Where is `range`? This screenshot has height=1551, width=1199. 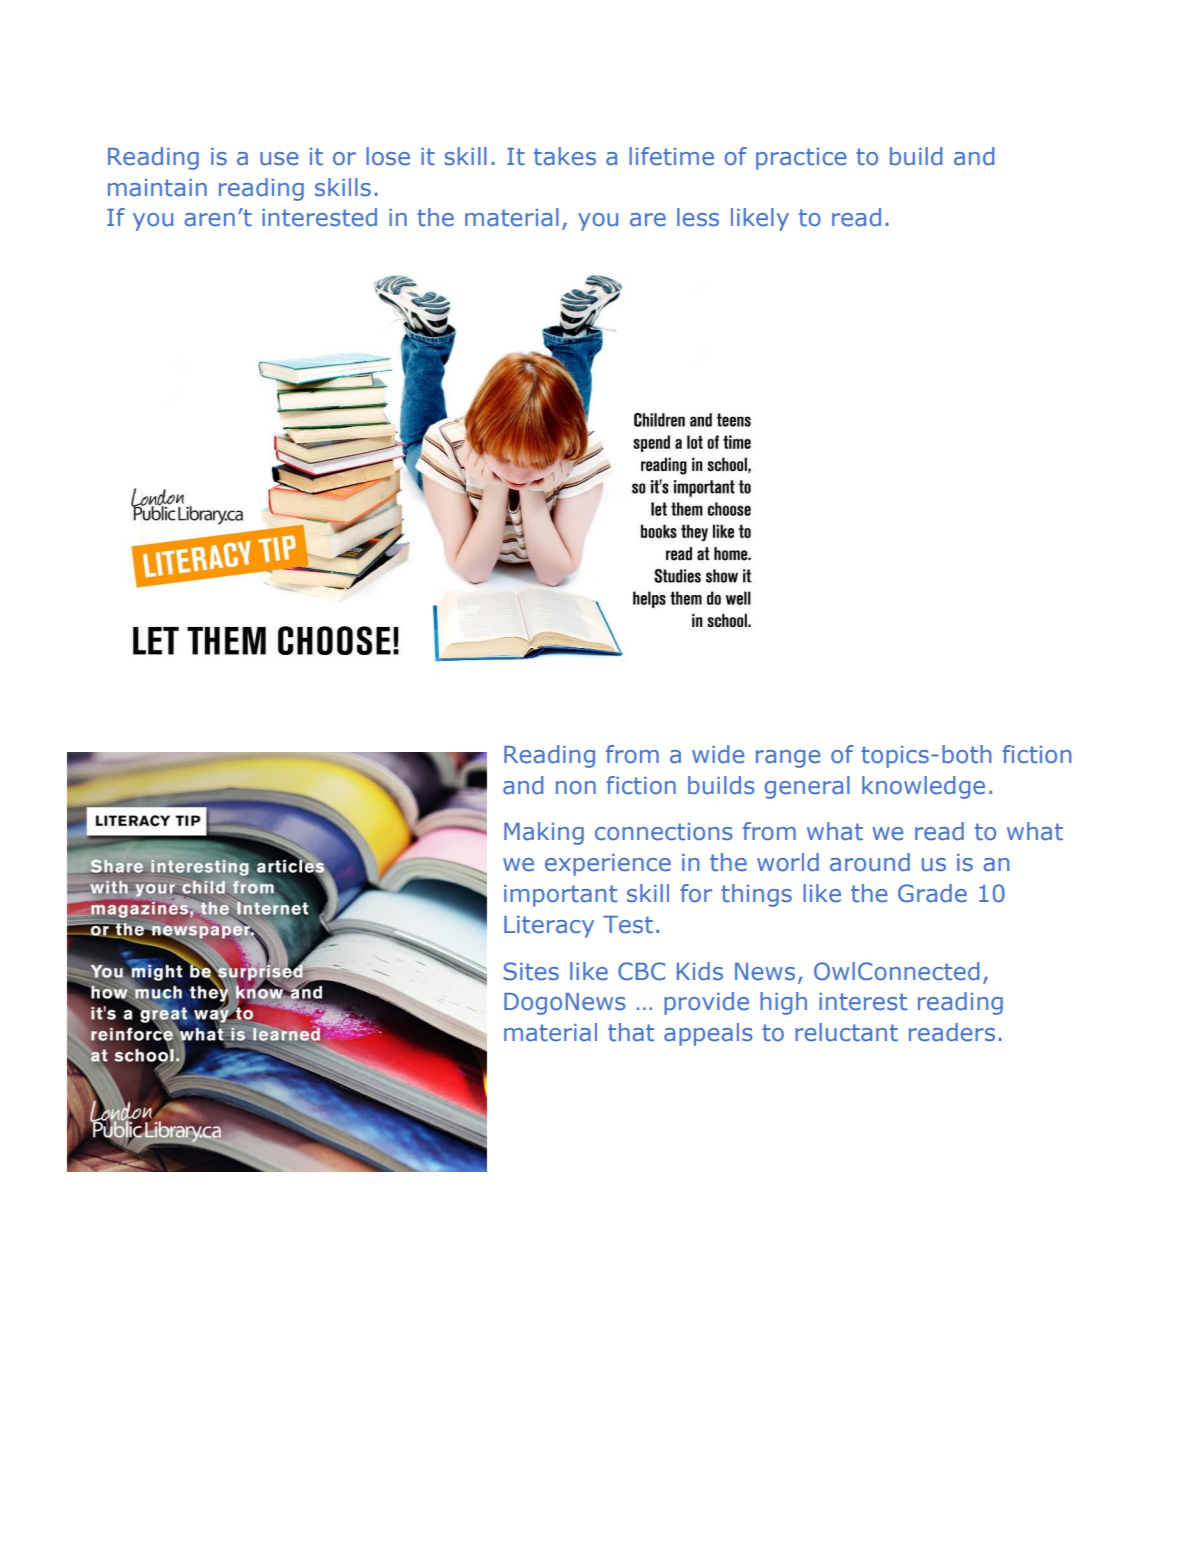 range is located at coordinates (788, 759).
